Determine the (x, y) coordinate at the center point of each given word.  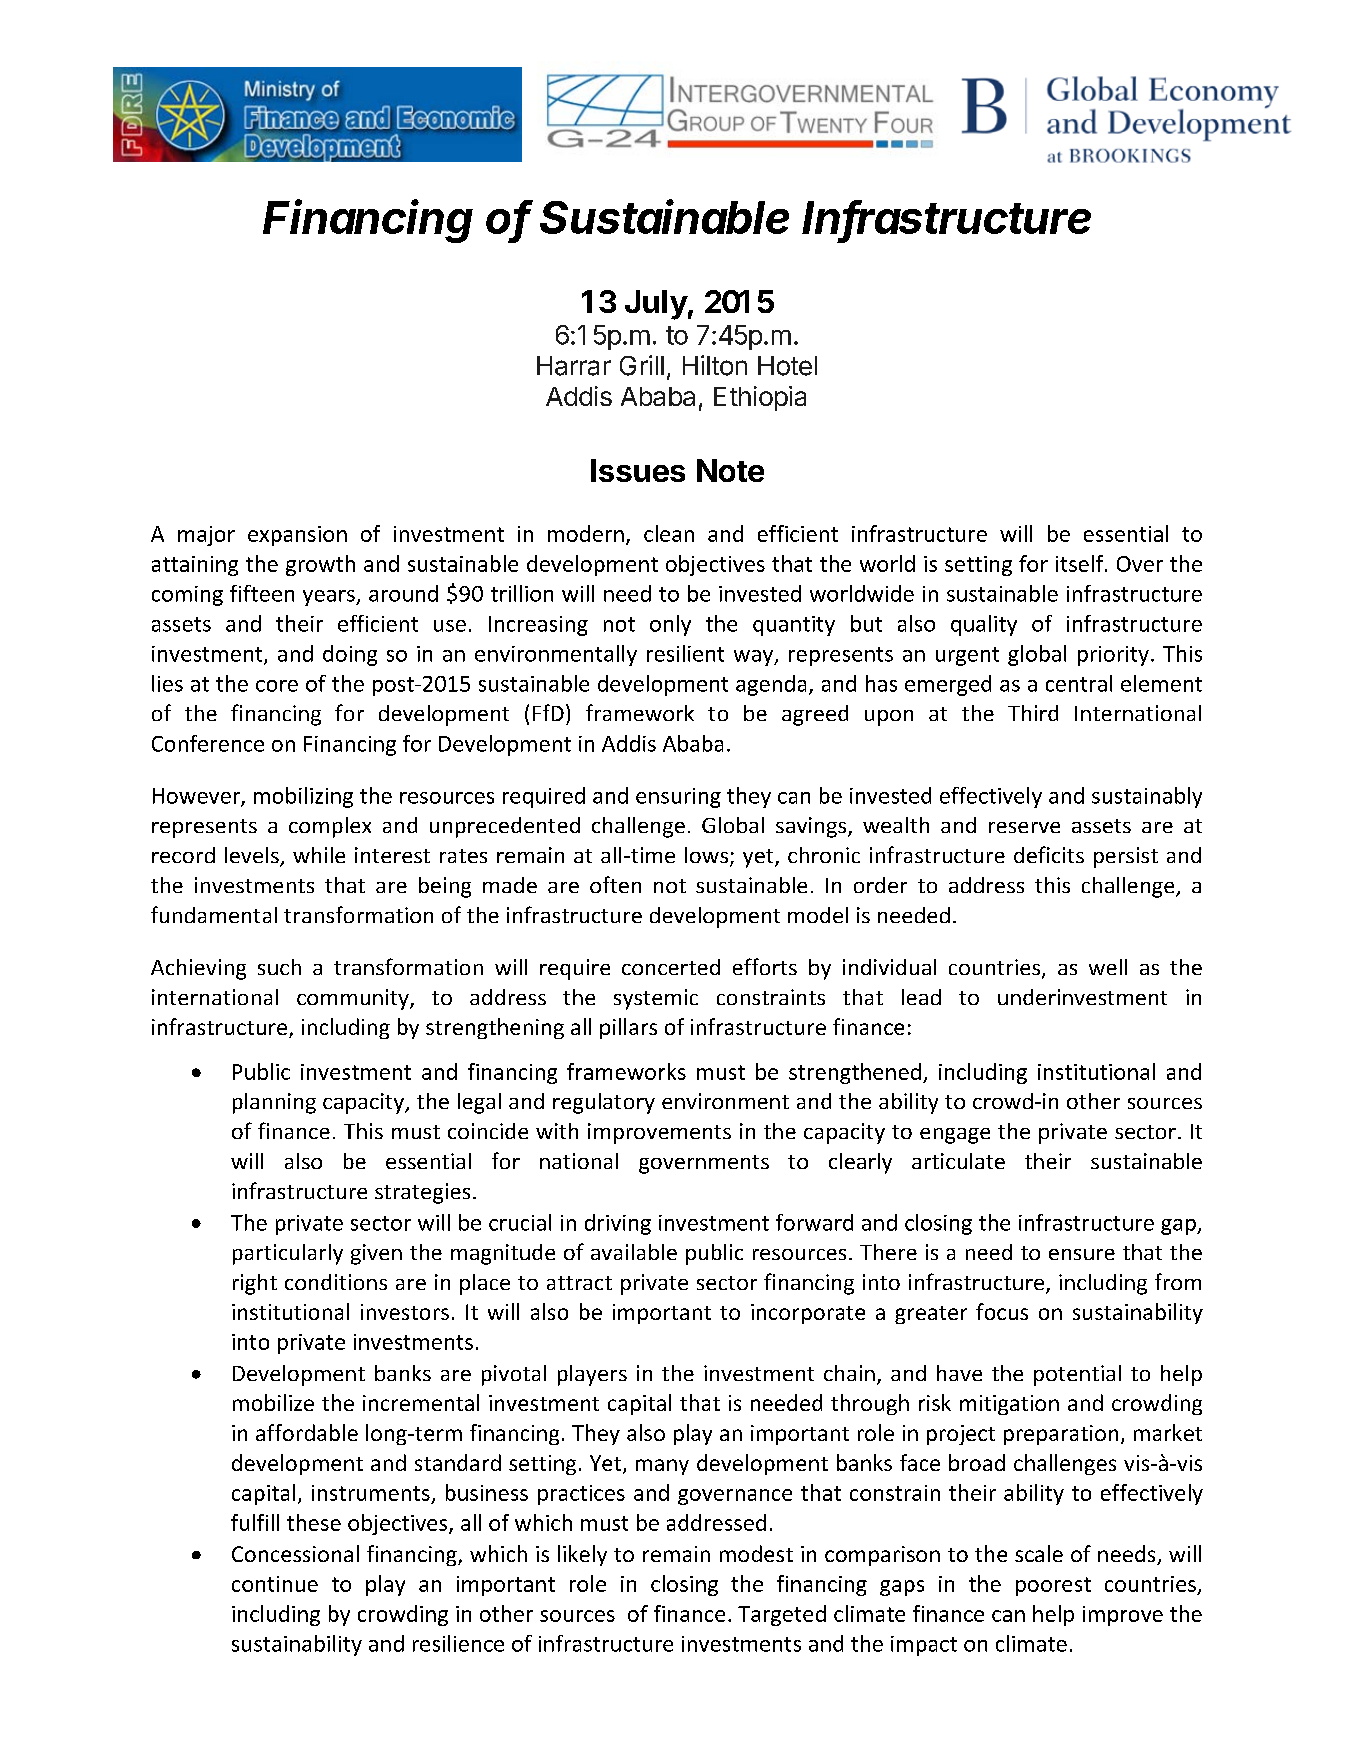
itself (1081, 563)
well (1108, 967)
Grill (642, 365)
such (279, 967)
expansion (297, 536)
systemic (656, 999)
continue (275, 1584)
